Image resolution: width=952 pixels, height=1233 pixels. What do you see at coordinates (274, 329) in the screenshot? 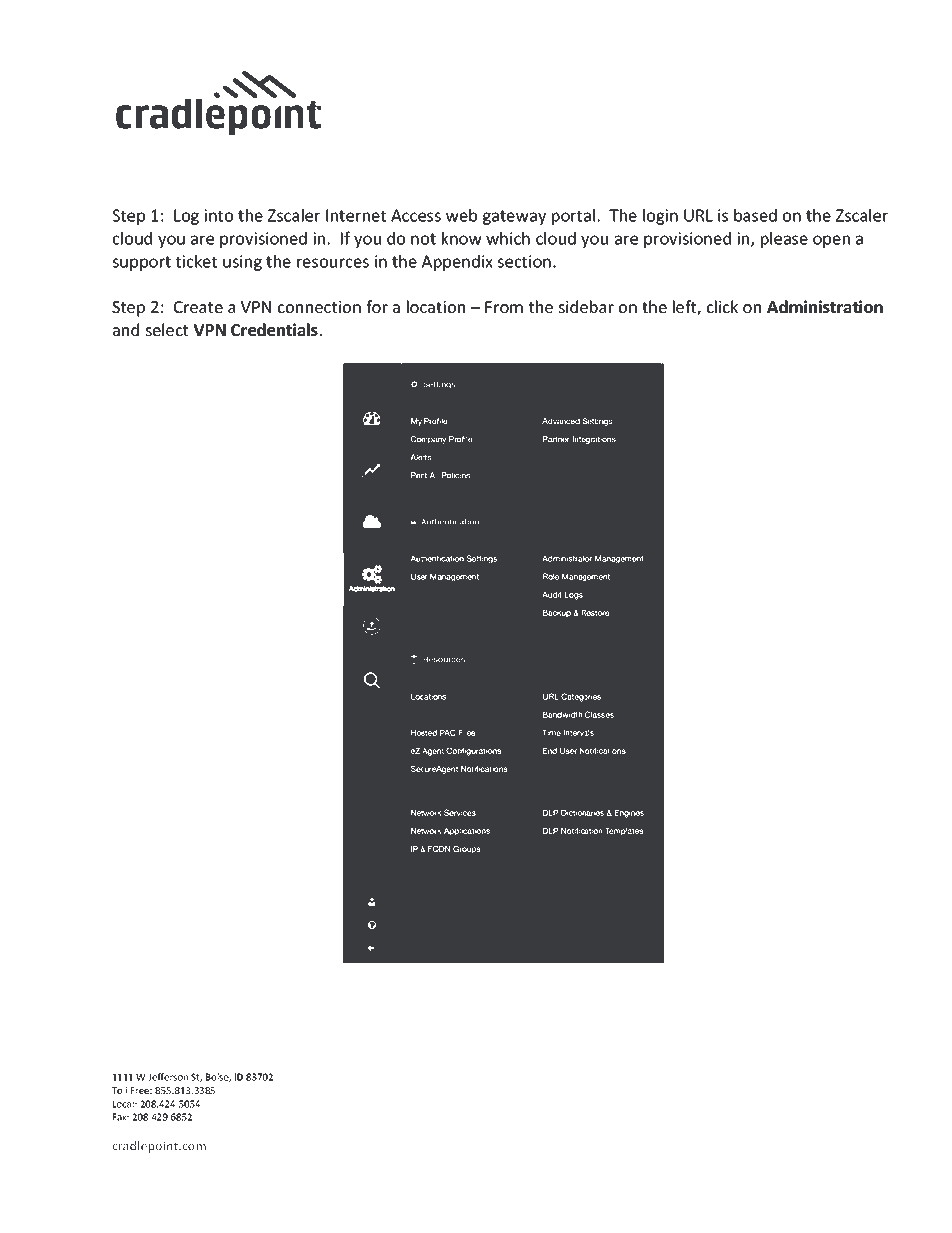
I see `Credentials` at bounding box center [274, 329].
